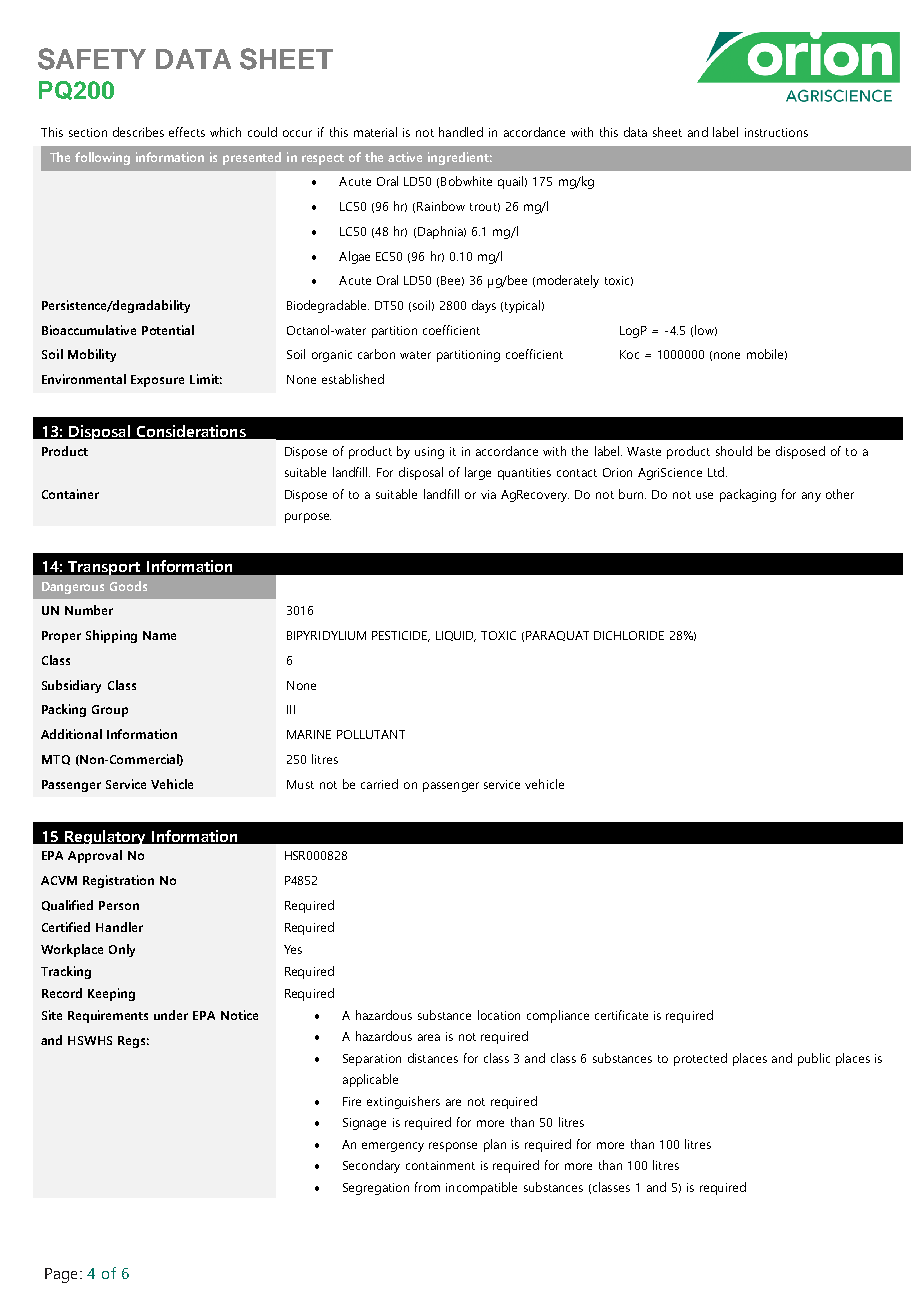 The height and width of the screenshot is (1308, 924). Describe the element at coordinates (138, 132) in the screenshot. I see `describes` at that location.
